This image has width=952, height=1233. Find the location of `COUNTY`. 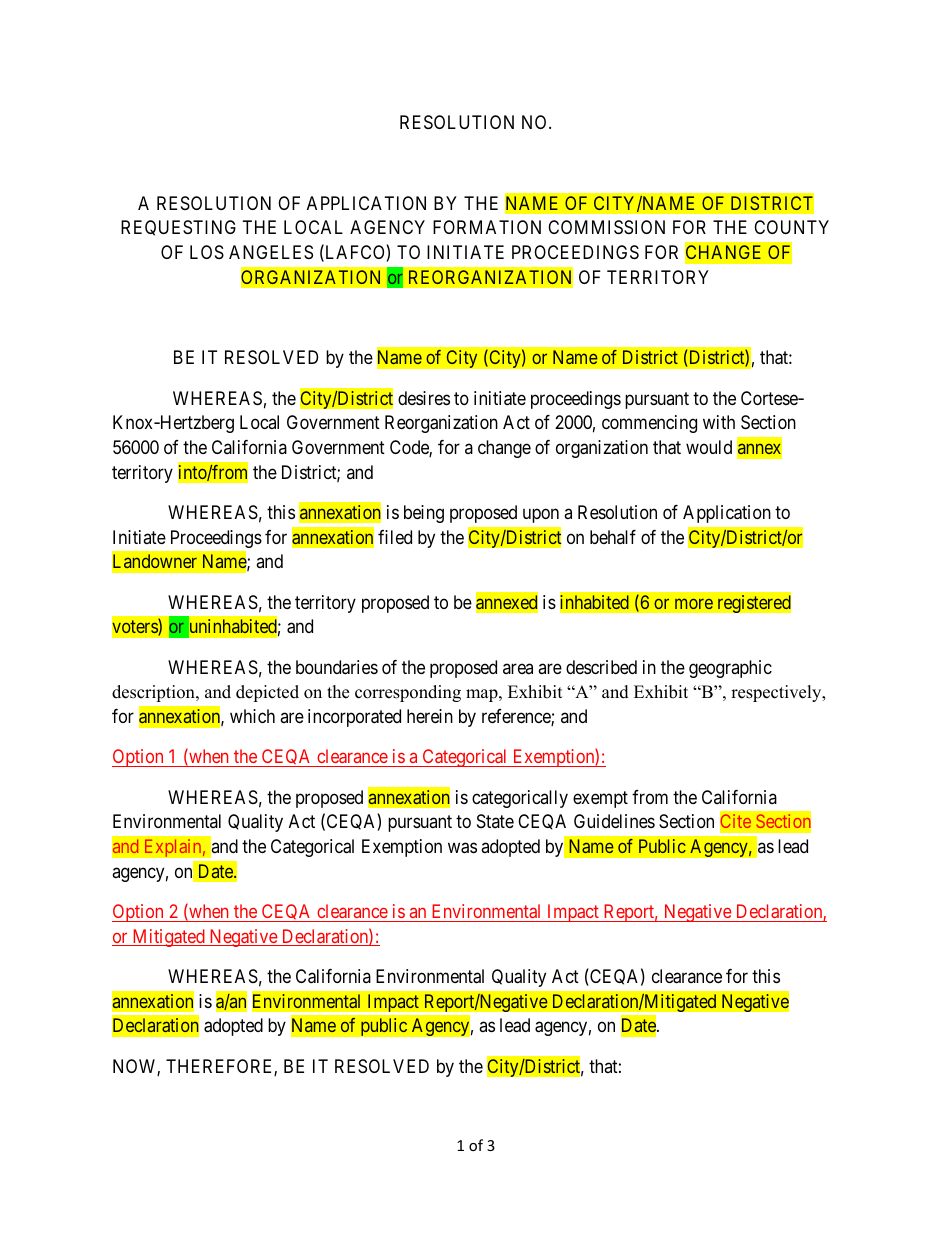

COUNTY is located at coordinates (791, 227).
